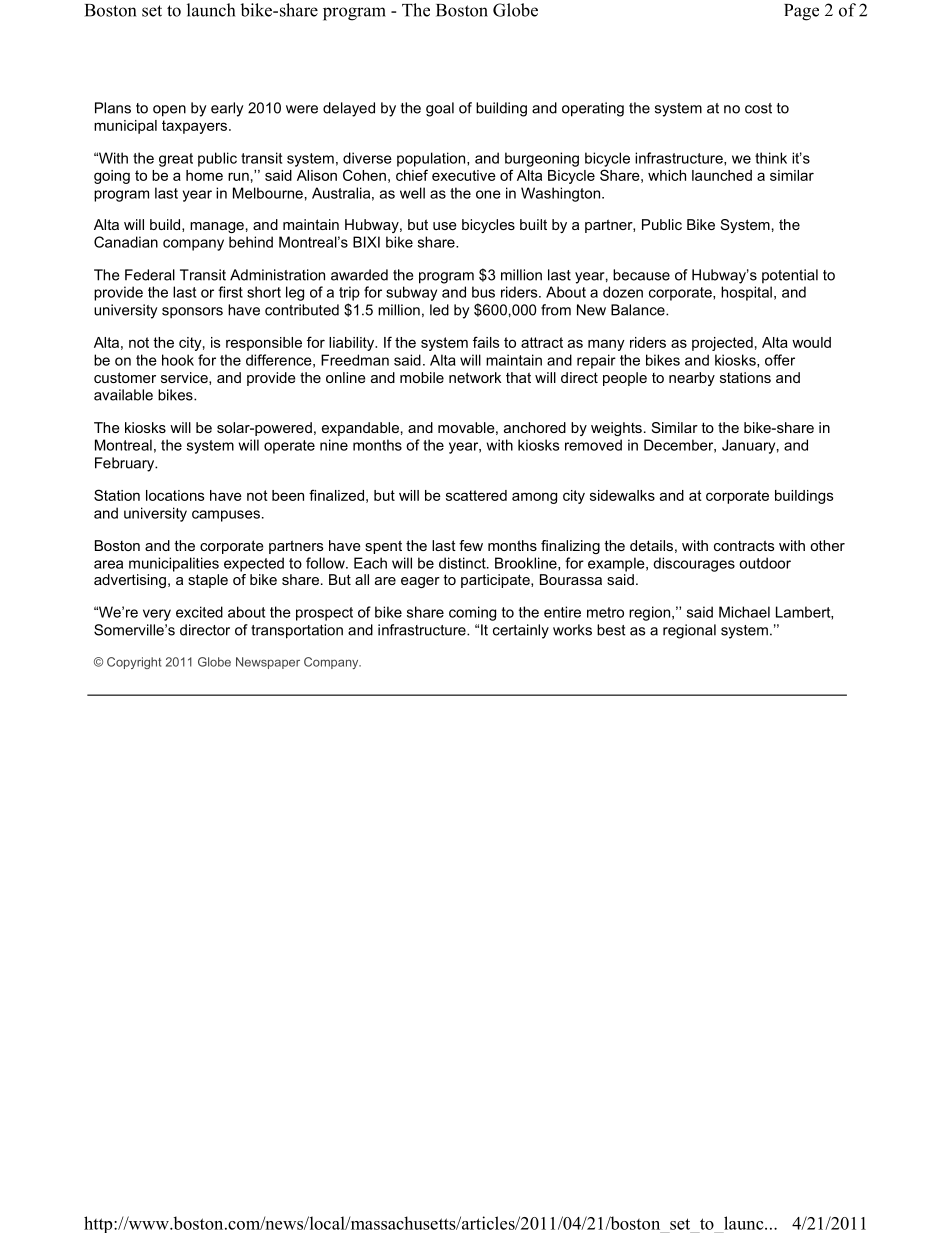 This page has height=1233, width=952. What do you see at coordinates (801, 12) in the page?
I see `Page` at bounding box center [801, 12].
